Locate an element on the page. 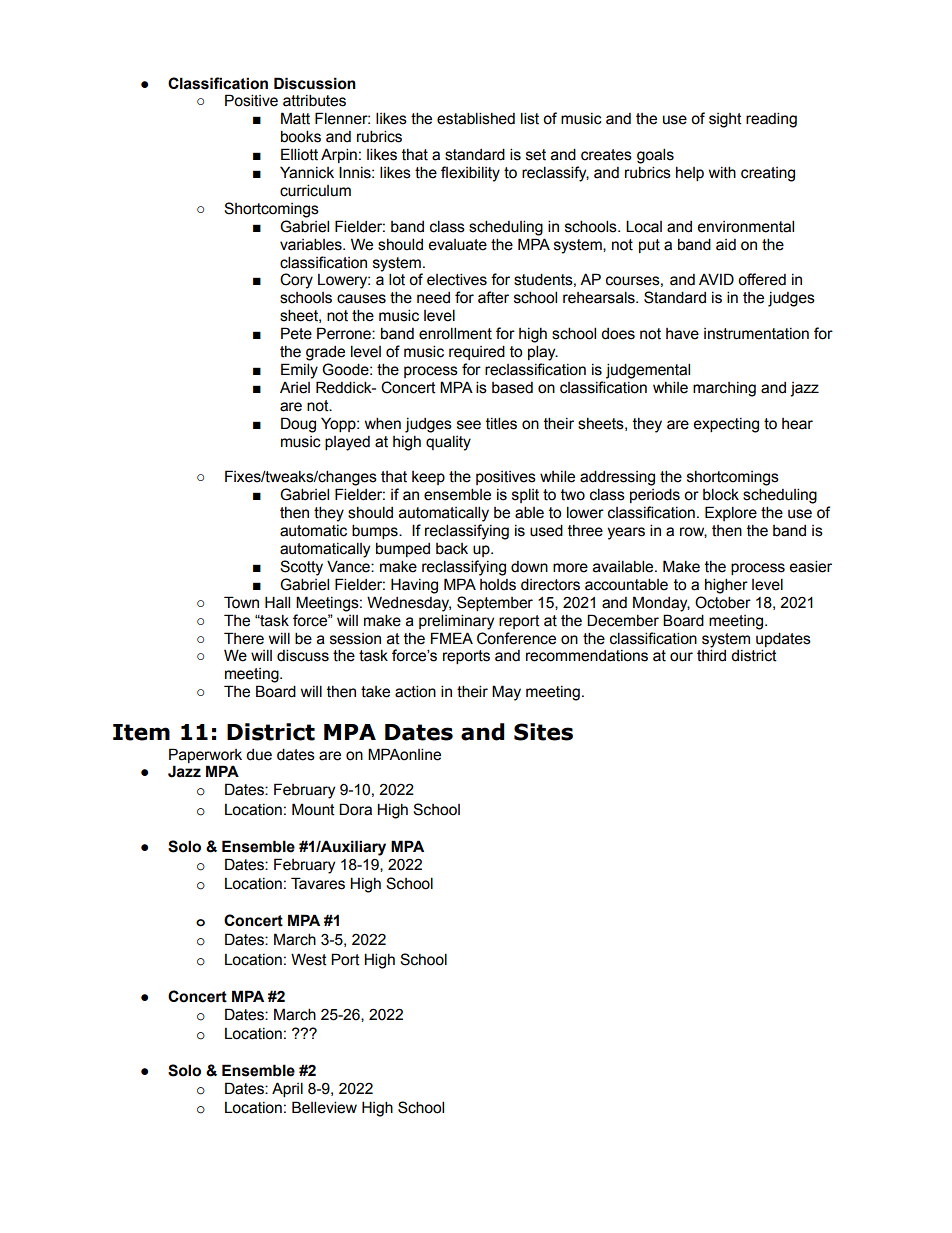 This document has width=952, height=1233. instrumentation is located at coordinates (756, 334).
